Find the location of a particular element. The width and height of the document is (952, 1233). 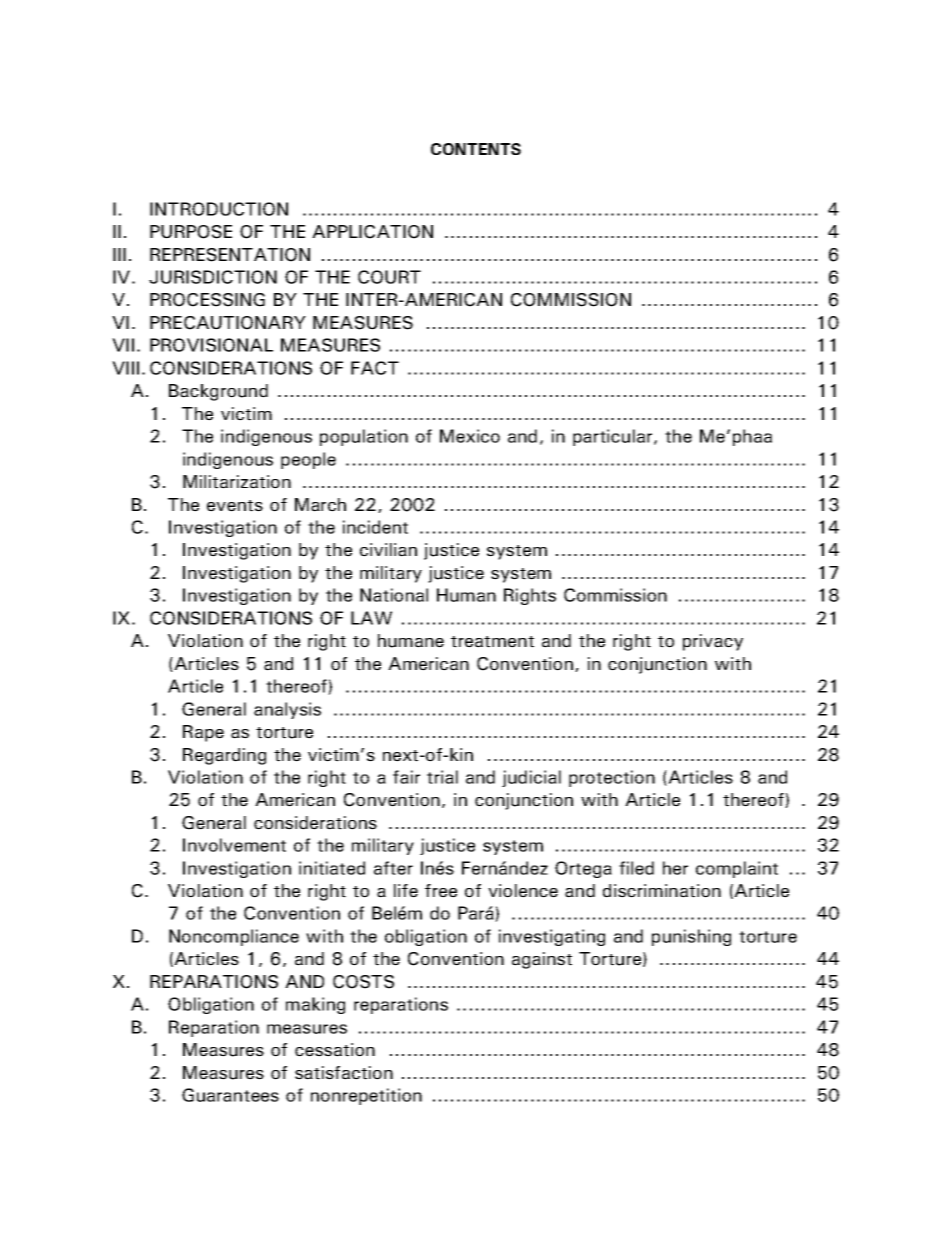

punishing is located at coordinates (691, 937).
